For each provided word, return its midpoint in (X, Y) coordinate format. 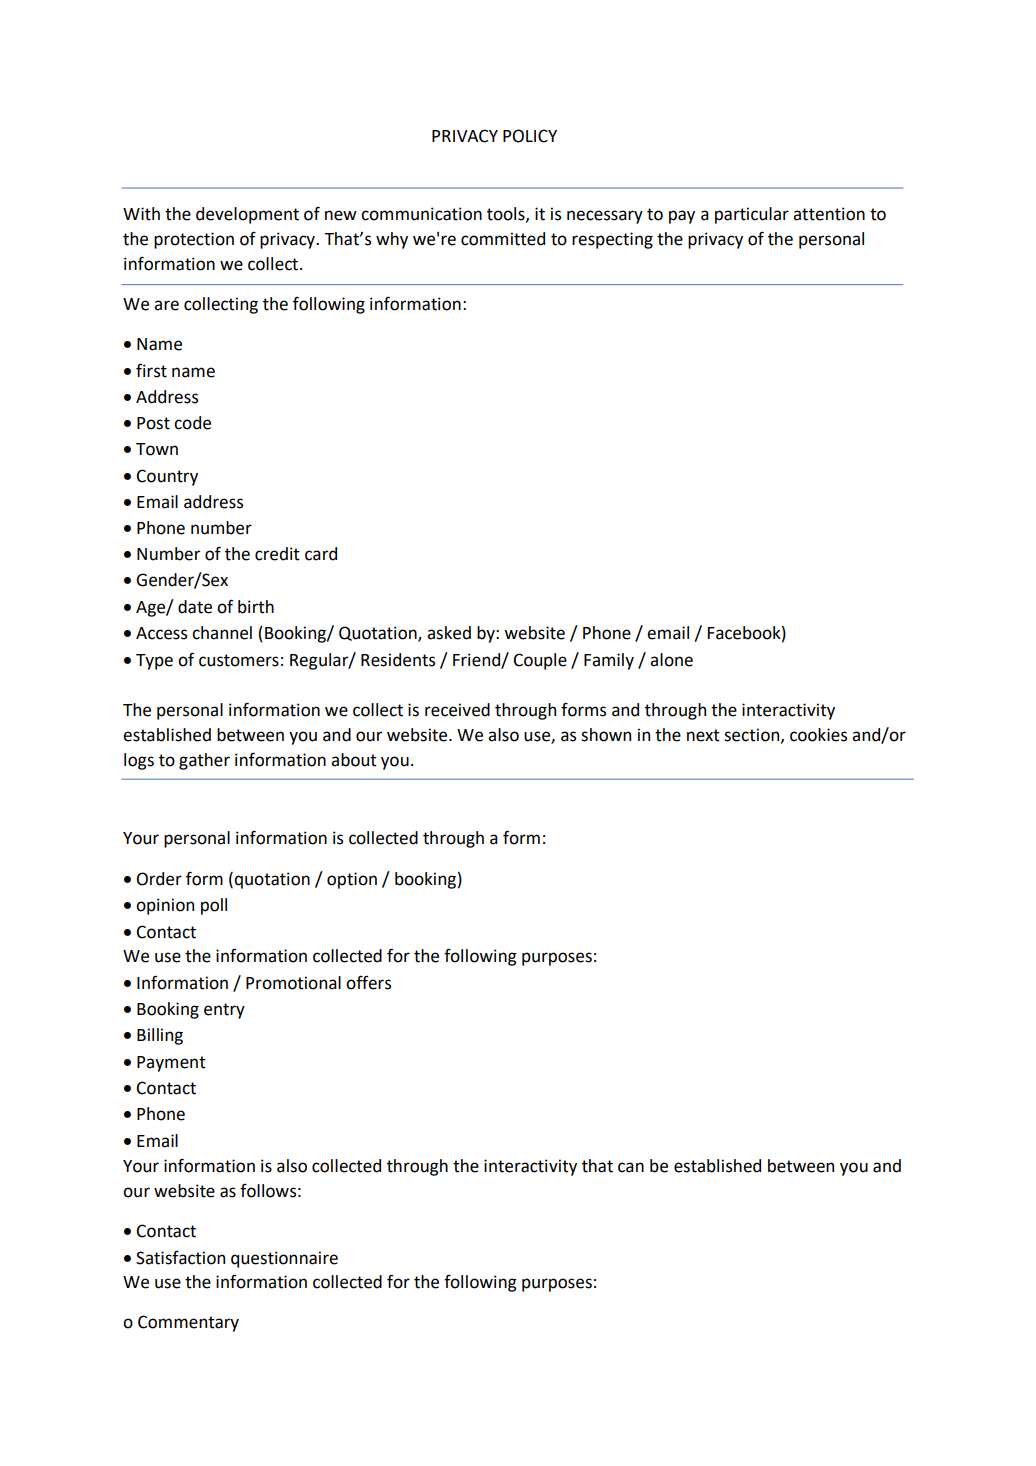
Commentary (188, 1323)
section (753, 735)
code (192, 423)
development (247, 215)
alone (671, 660)
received (457, 710)
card (321, 554)
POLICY (530, 136)
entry (224, 1011)
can (631, 1167)
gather (204, 761)
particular (752, 215)
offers (368, 982)
